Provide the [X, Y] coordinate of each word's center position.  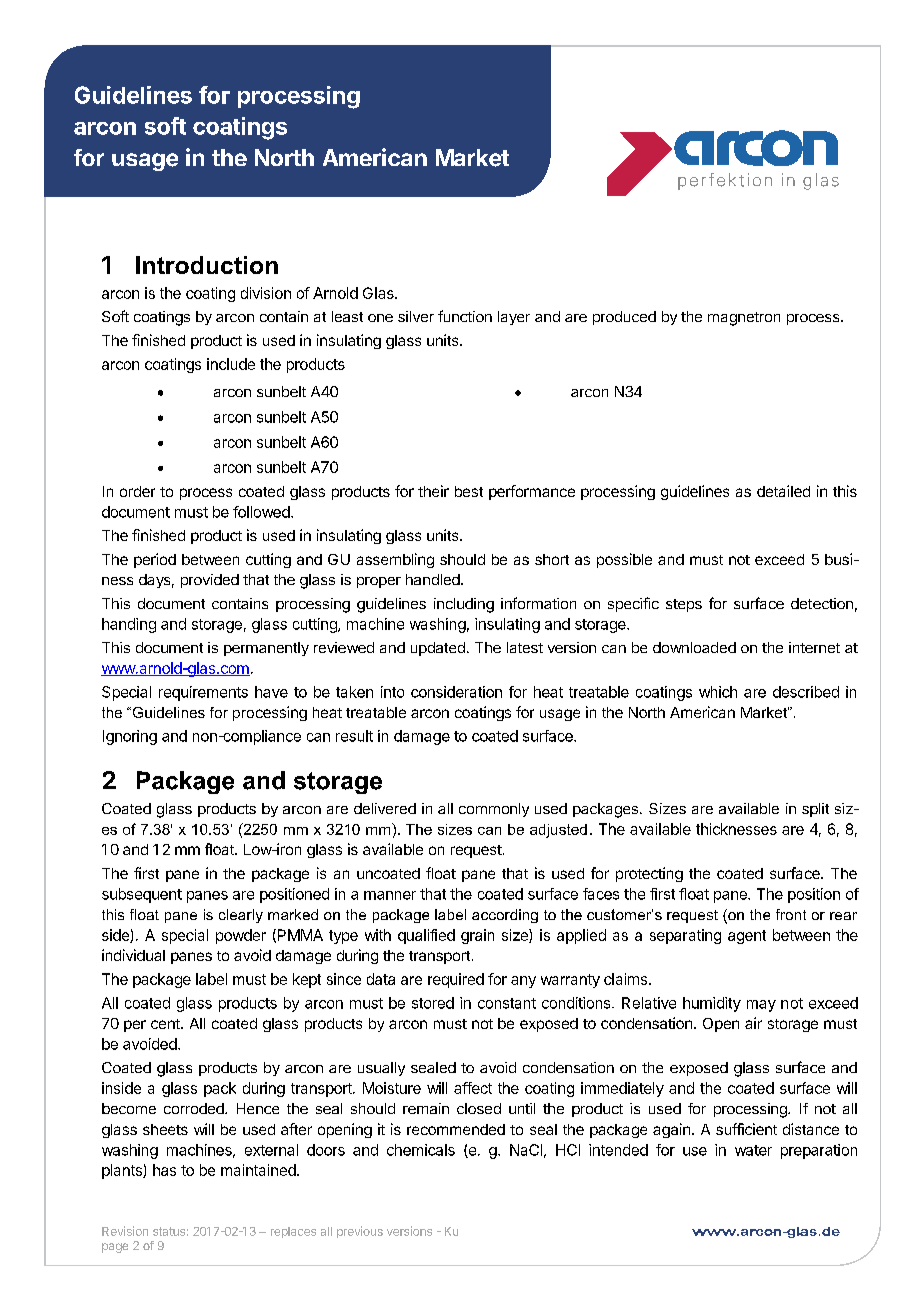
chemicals [421, 1150]
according [505, 916]
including [464, 605]
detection [822, 603]
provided [210, 581]
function [465, 316]
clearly [241, 916]
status [169, 1231]
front [791, 914]
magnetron [744, 319]
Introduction [207, 265]
